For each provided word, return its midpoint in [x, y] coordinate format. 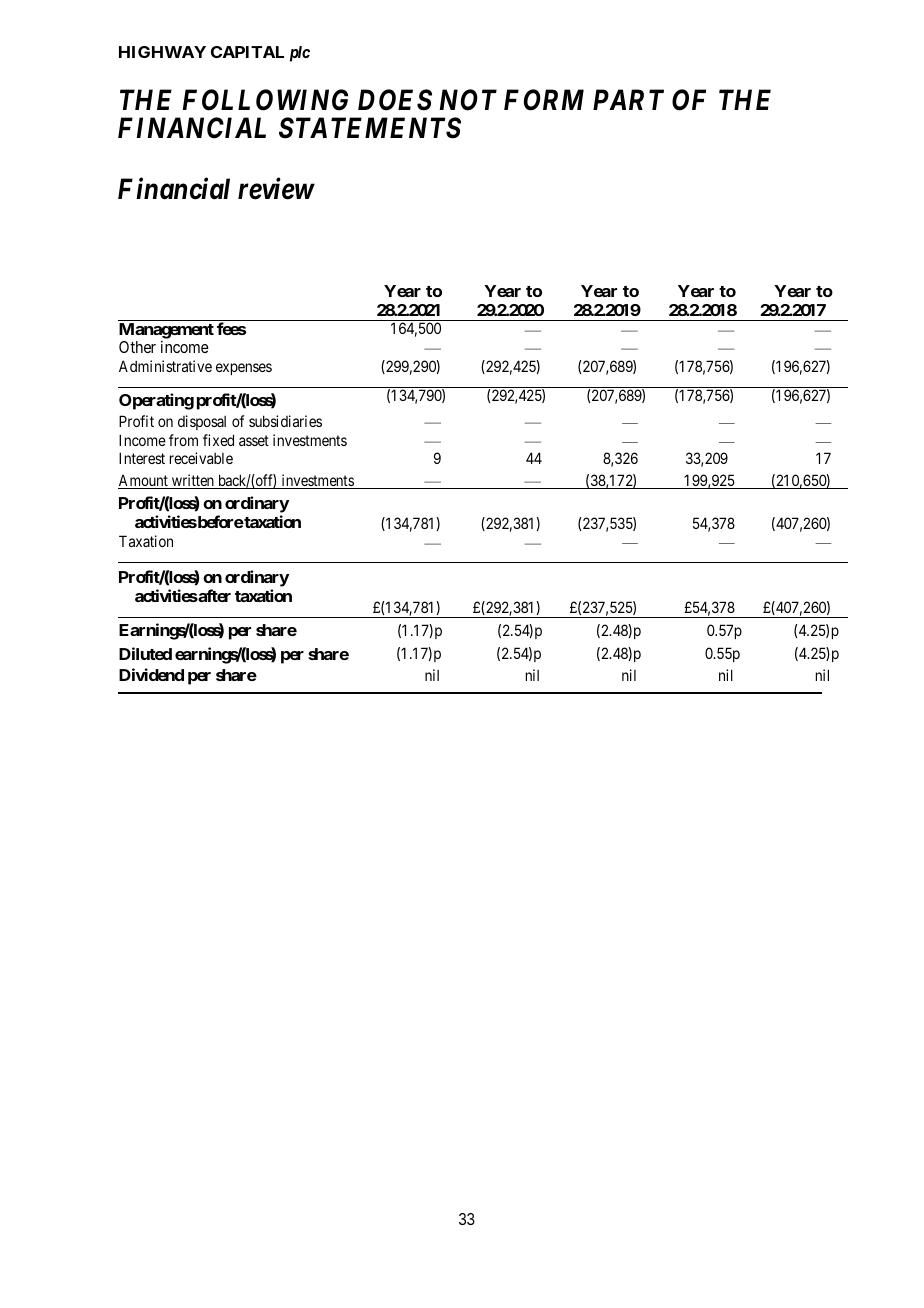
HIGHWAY [162, 52]
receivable [201, 458]
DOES [395, 100]
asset [254, 440]
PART [628, 99]
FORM [544, 100]
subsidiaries [285, 421]
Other [137, 347]
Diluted [145, 653]
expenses [244, 369]
